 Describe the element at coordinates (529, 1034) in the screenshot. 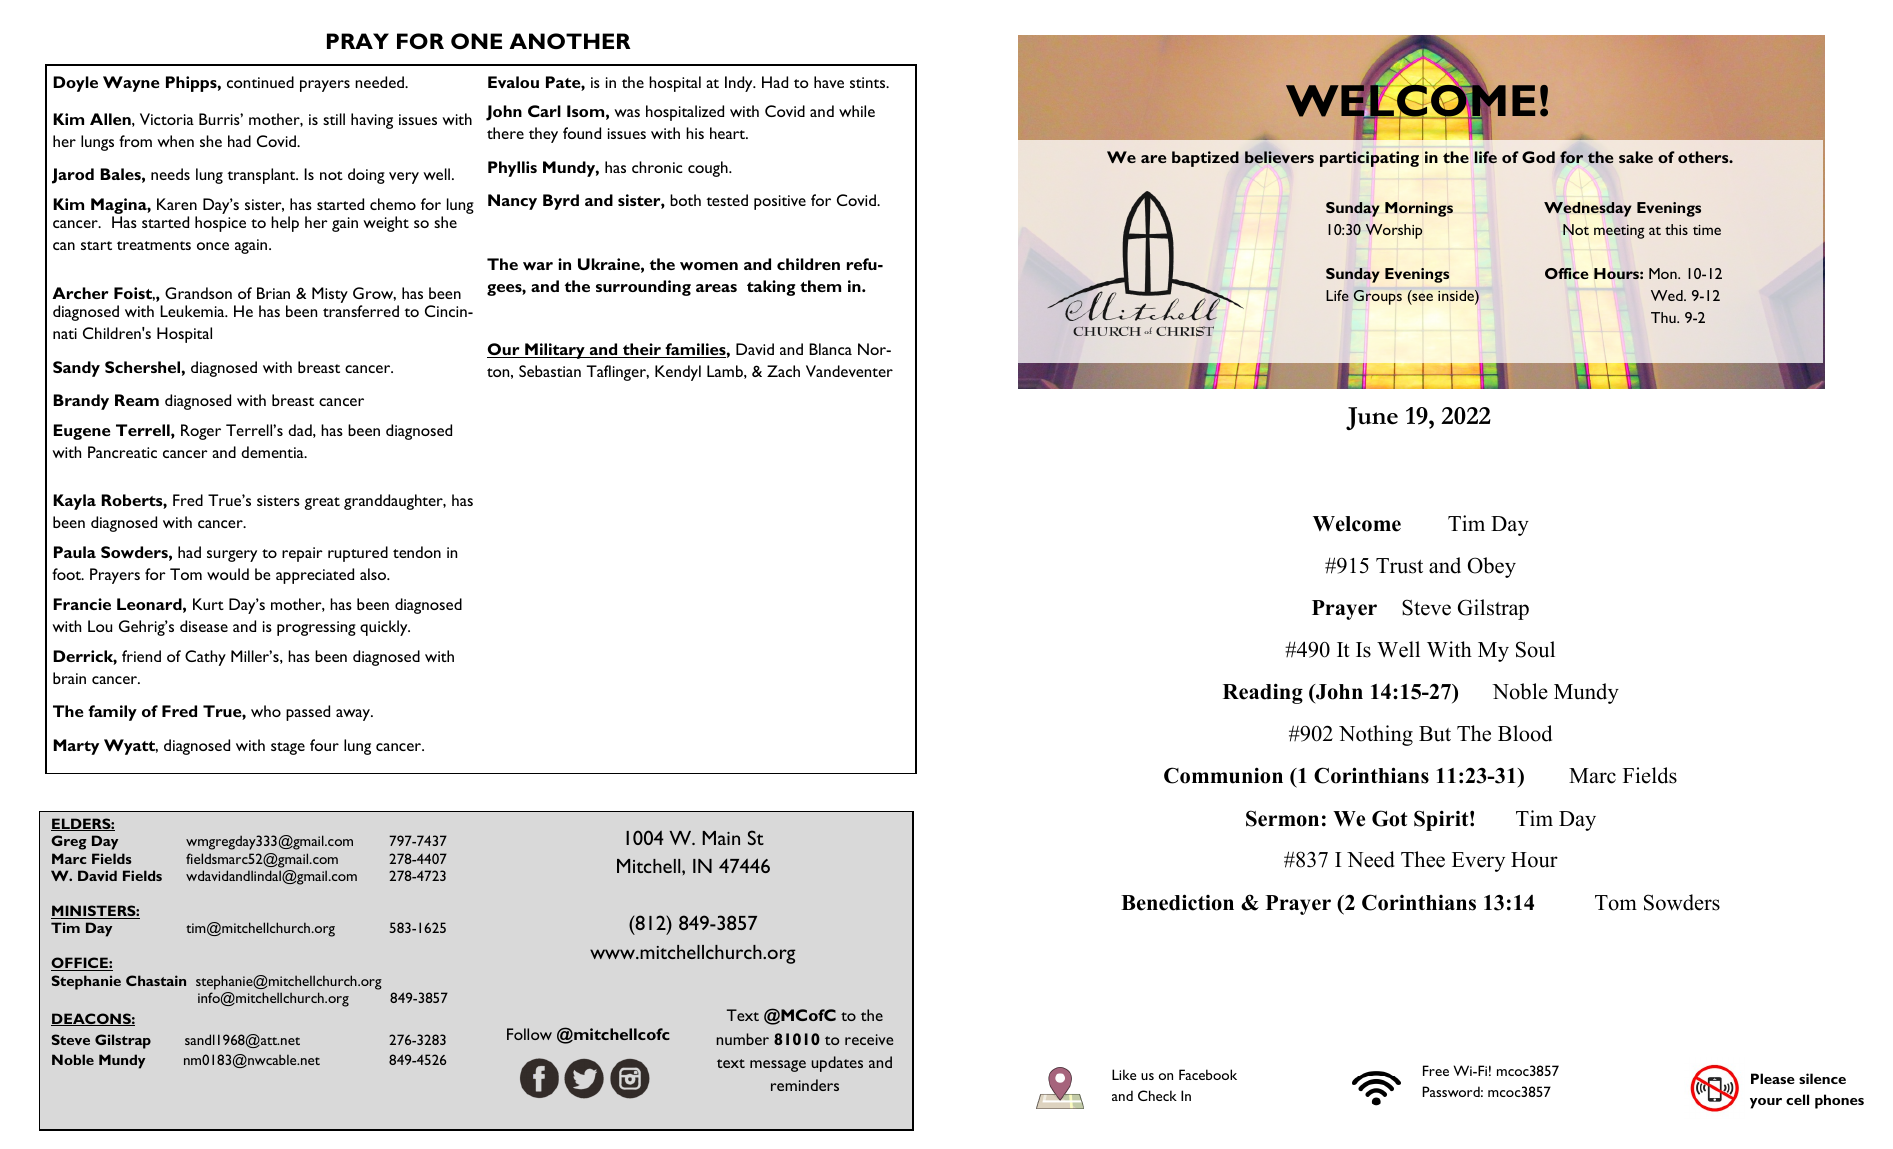

I see `Follow` at that location.
